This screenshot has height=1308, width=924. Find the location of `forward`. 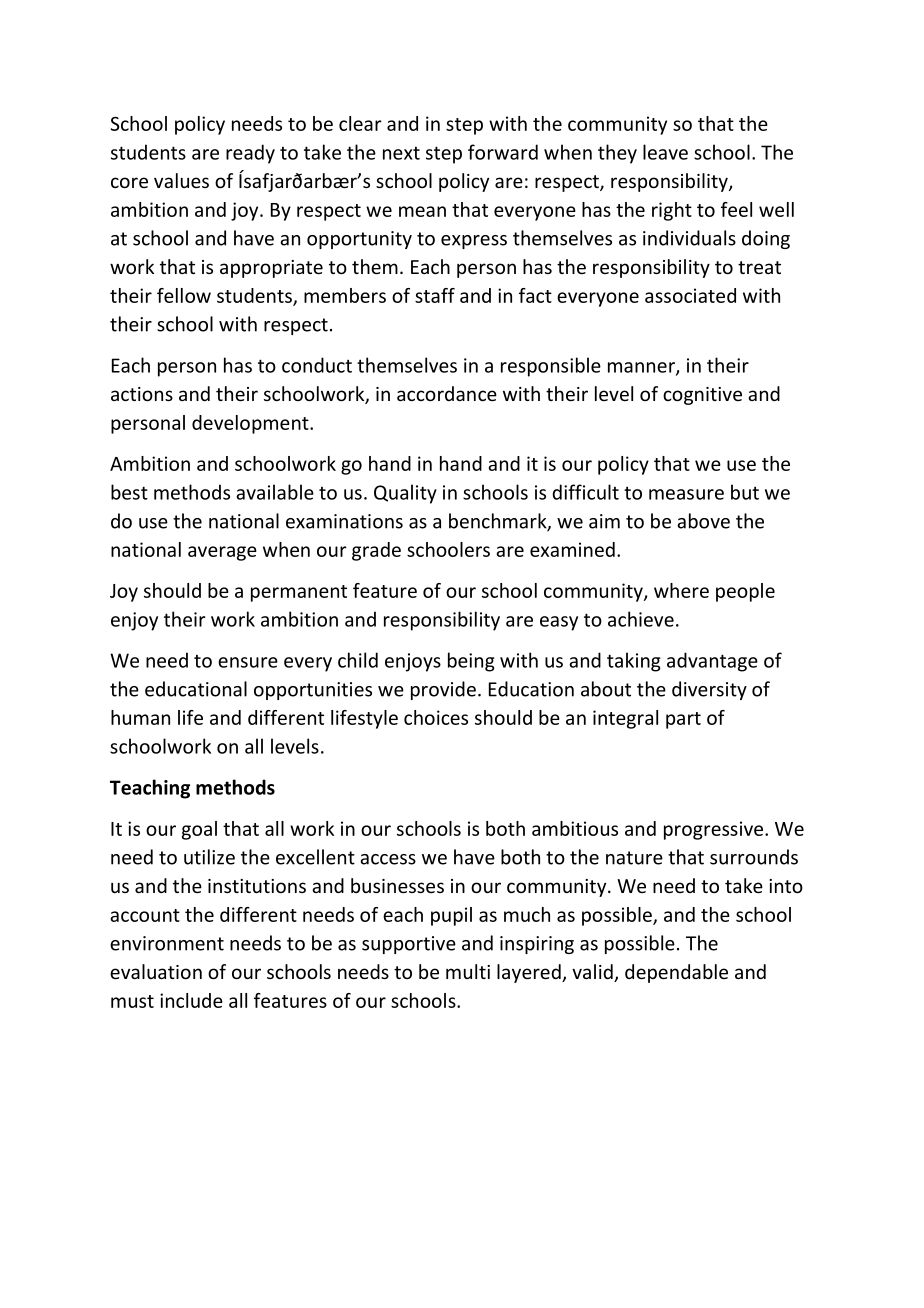

forward is located at coordinates (503, 152).
